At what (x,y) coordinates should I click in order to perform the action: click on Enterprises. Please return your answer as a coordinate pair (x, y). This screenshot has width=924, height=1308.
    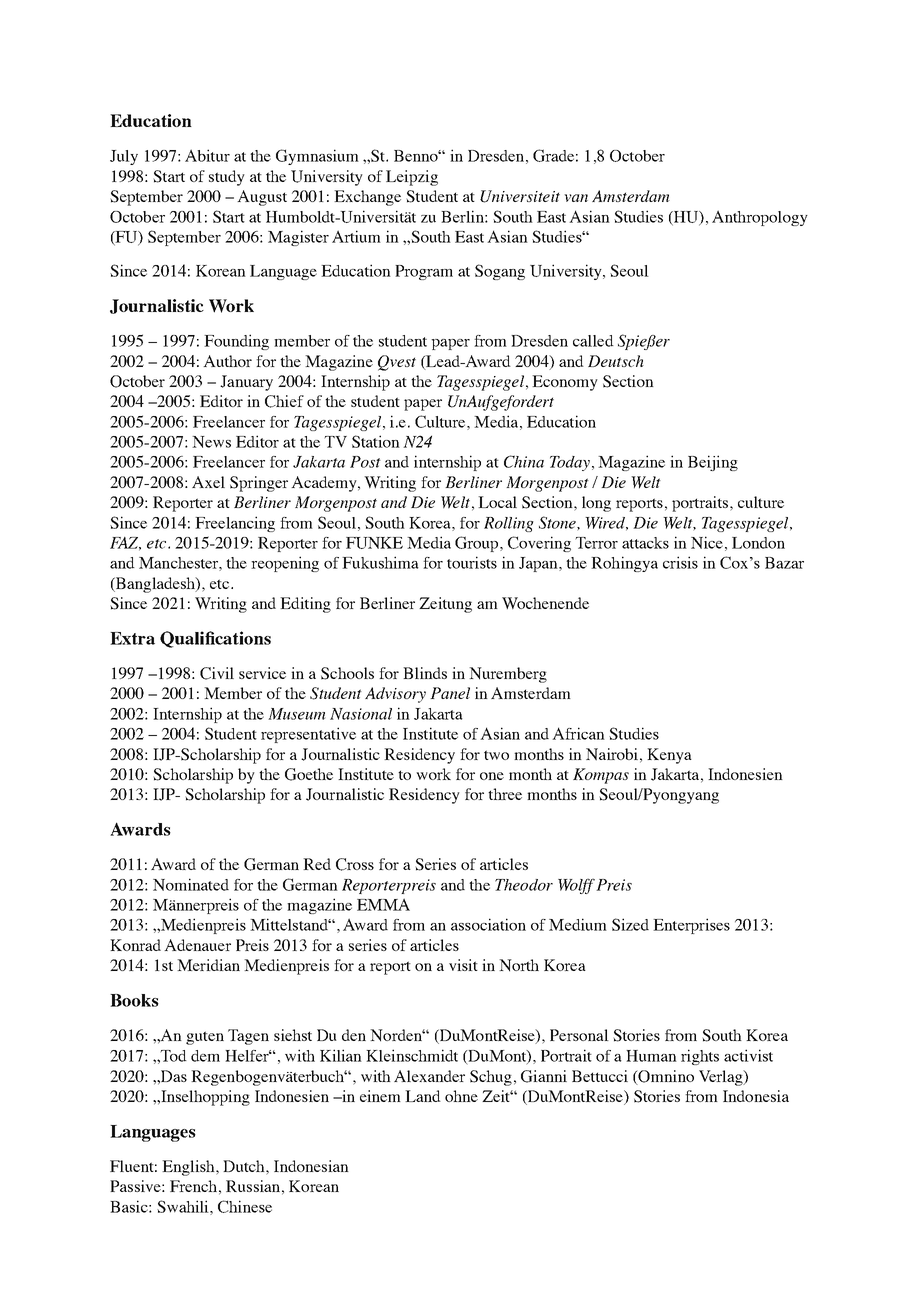
    Looking at the image, I should click on (691, 926).
